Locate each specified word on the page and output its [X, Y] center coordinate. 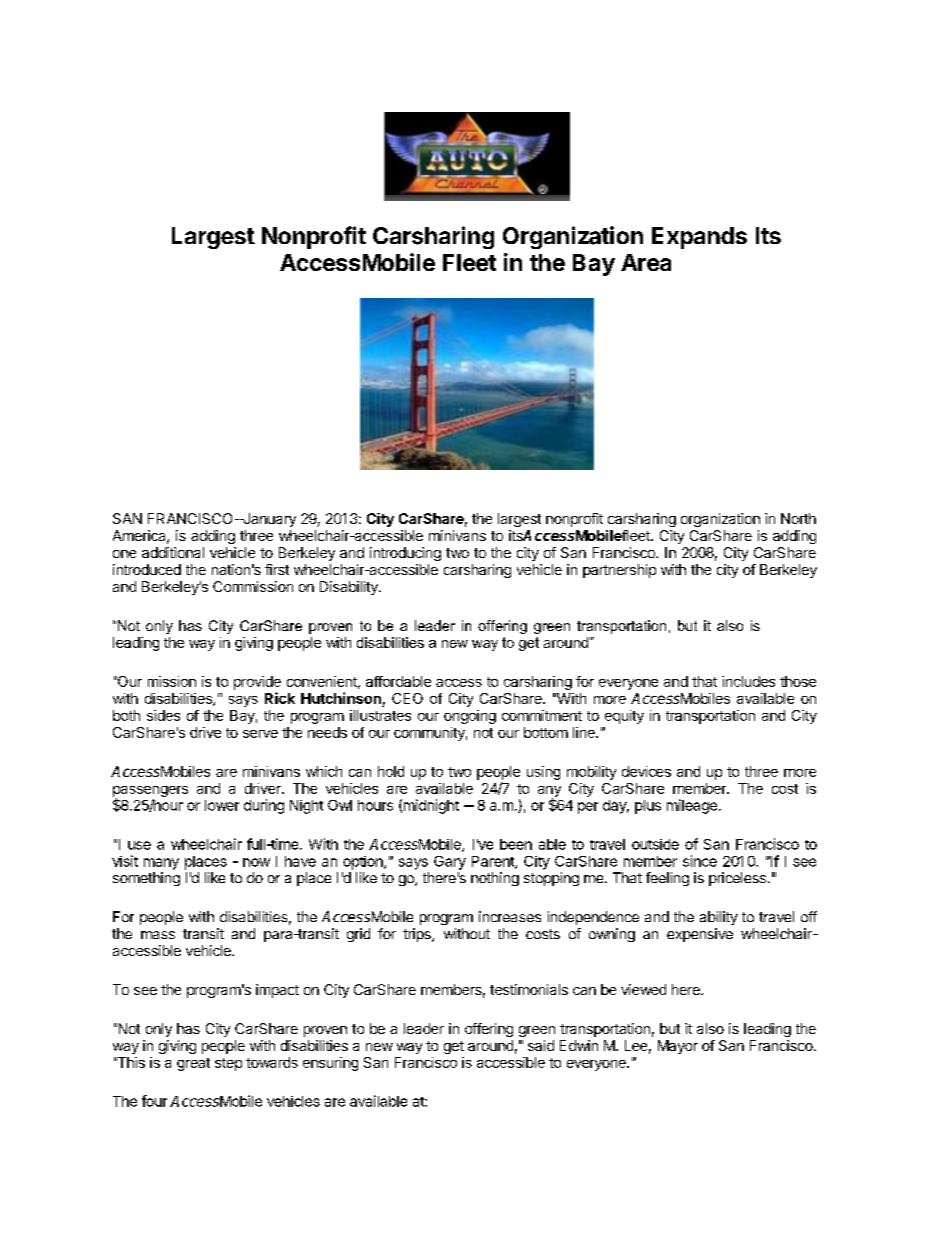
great [193, 1064]
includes [748, 681]
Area [646, 262]
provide [257, 683]
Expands [699, 238]
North [798, 518]
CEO [407, 698]
